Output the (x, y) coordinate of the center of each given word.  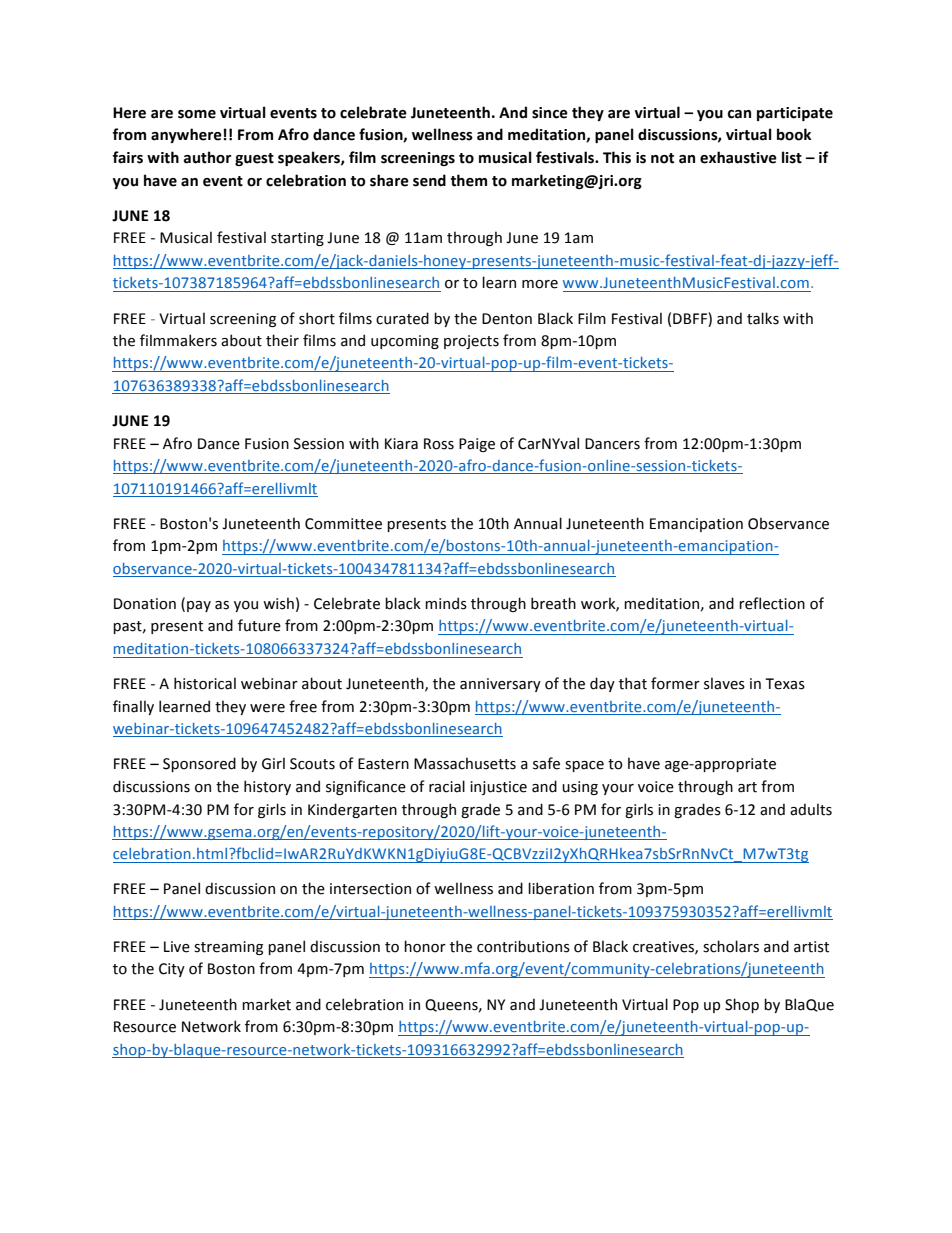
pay (199, 606)
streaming (228, 948)
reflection (772, 603)
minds (446, 603)
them (469, 180)
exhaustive (738, 157)
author (207, 157)
